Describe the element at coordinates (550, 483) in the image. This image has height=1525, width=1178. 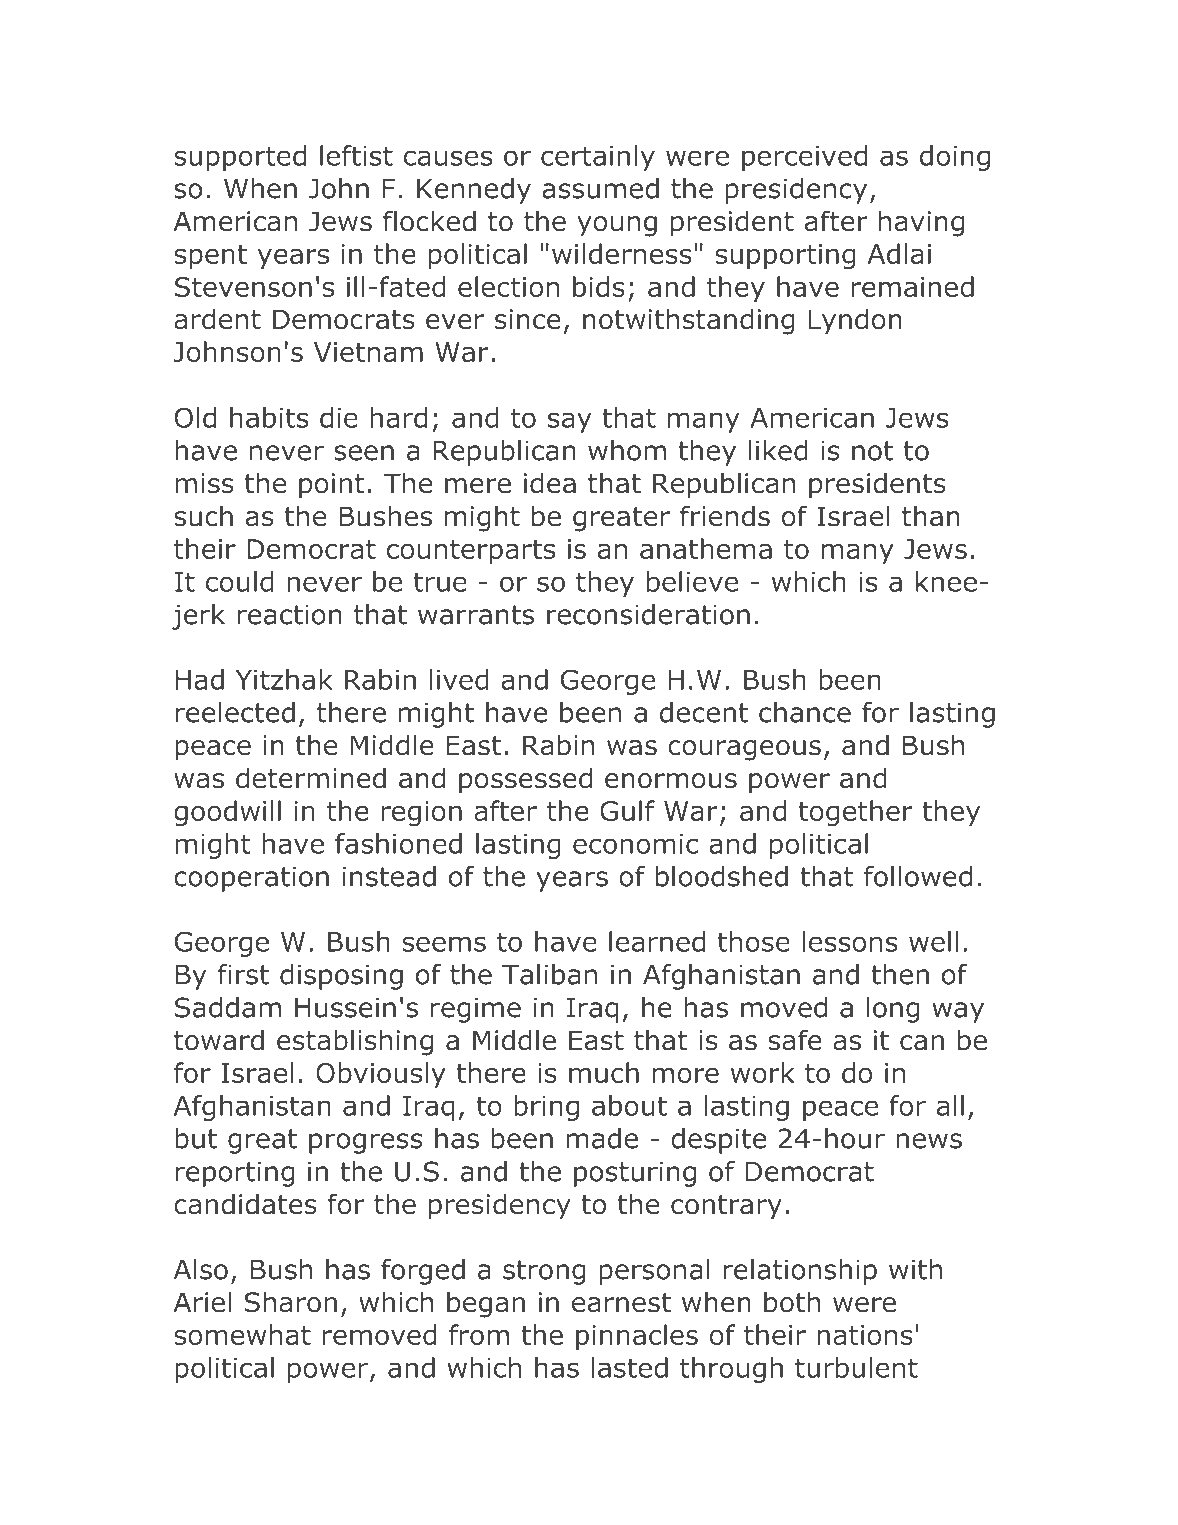
I see `idea` at that location.
